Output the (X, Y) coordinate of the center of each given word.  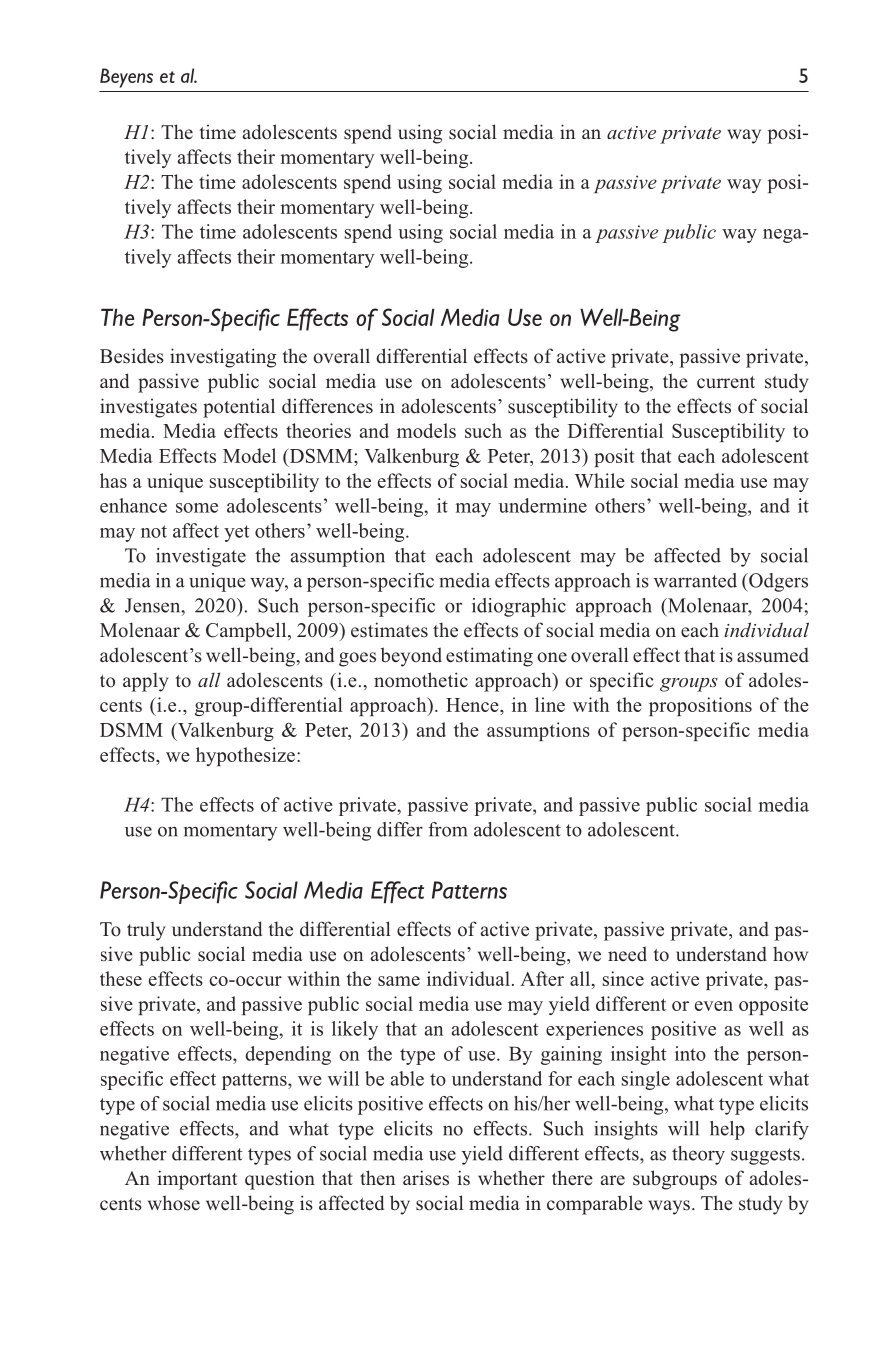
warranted (695, 580)
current (726, 382)
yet (236, 533)
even (714, 1006)
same (399, 981)
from (447, 829)
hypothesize (245, 756)
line (550, 704)
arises (426, 1178)
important (197, 1180)
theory (698, 1155)
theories (318, 430)
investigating (223, 358)
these (121, 978)
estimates (389, 630)
